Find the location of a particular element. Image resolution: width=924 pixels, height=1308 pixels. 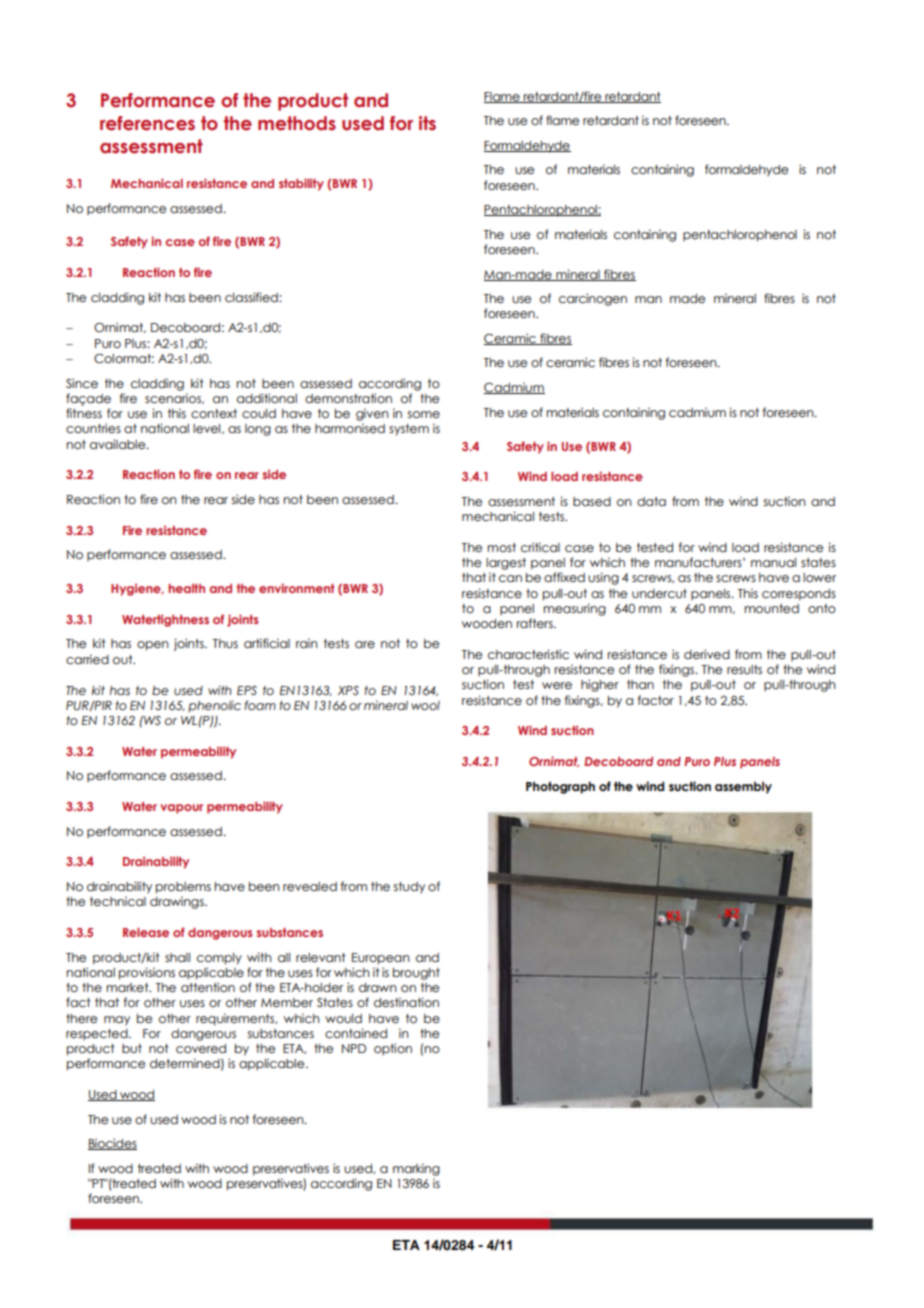

Photograph is located at coordinates (560, 788).
